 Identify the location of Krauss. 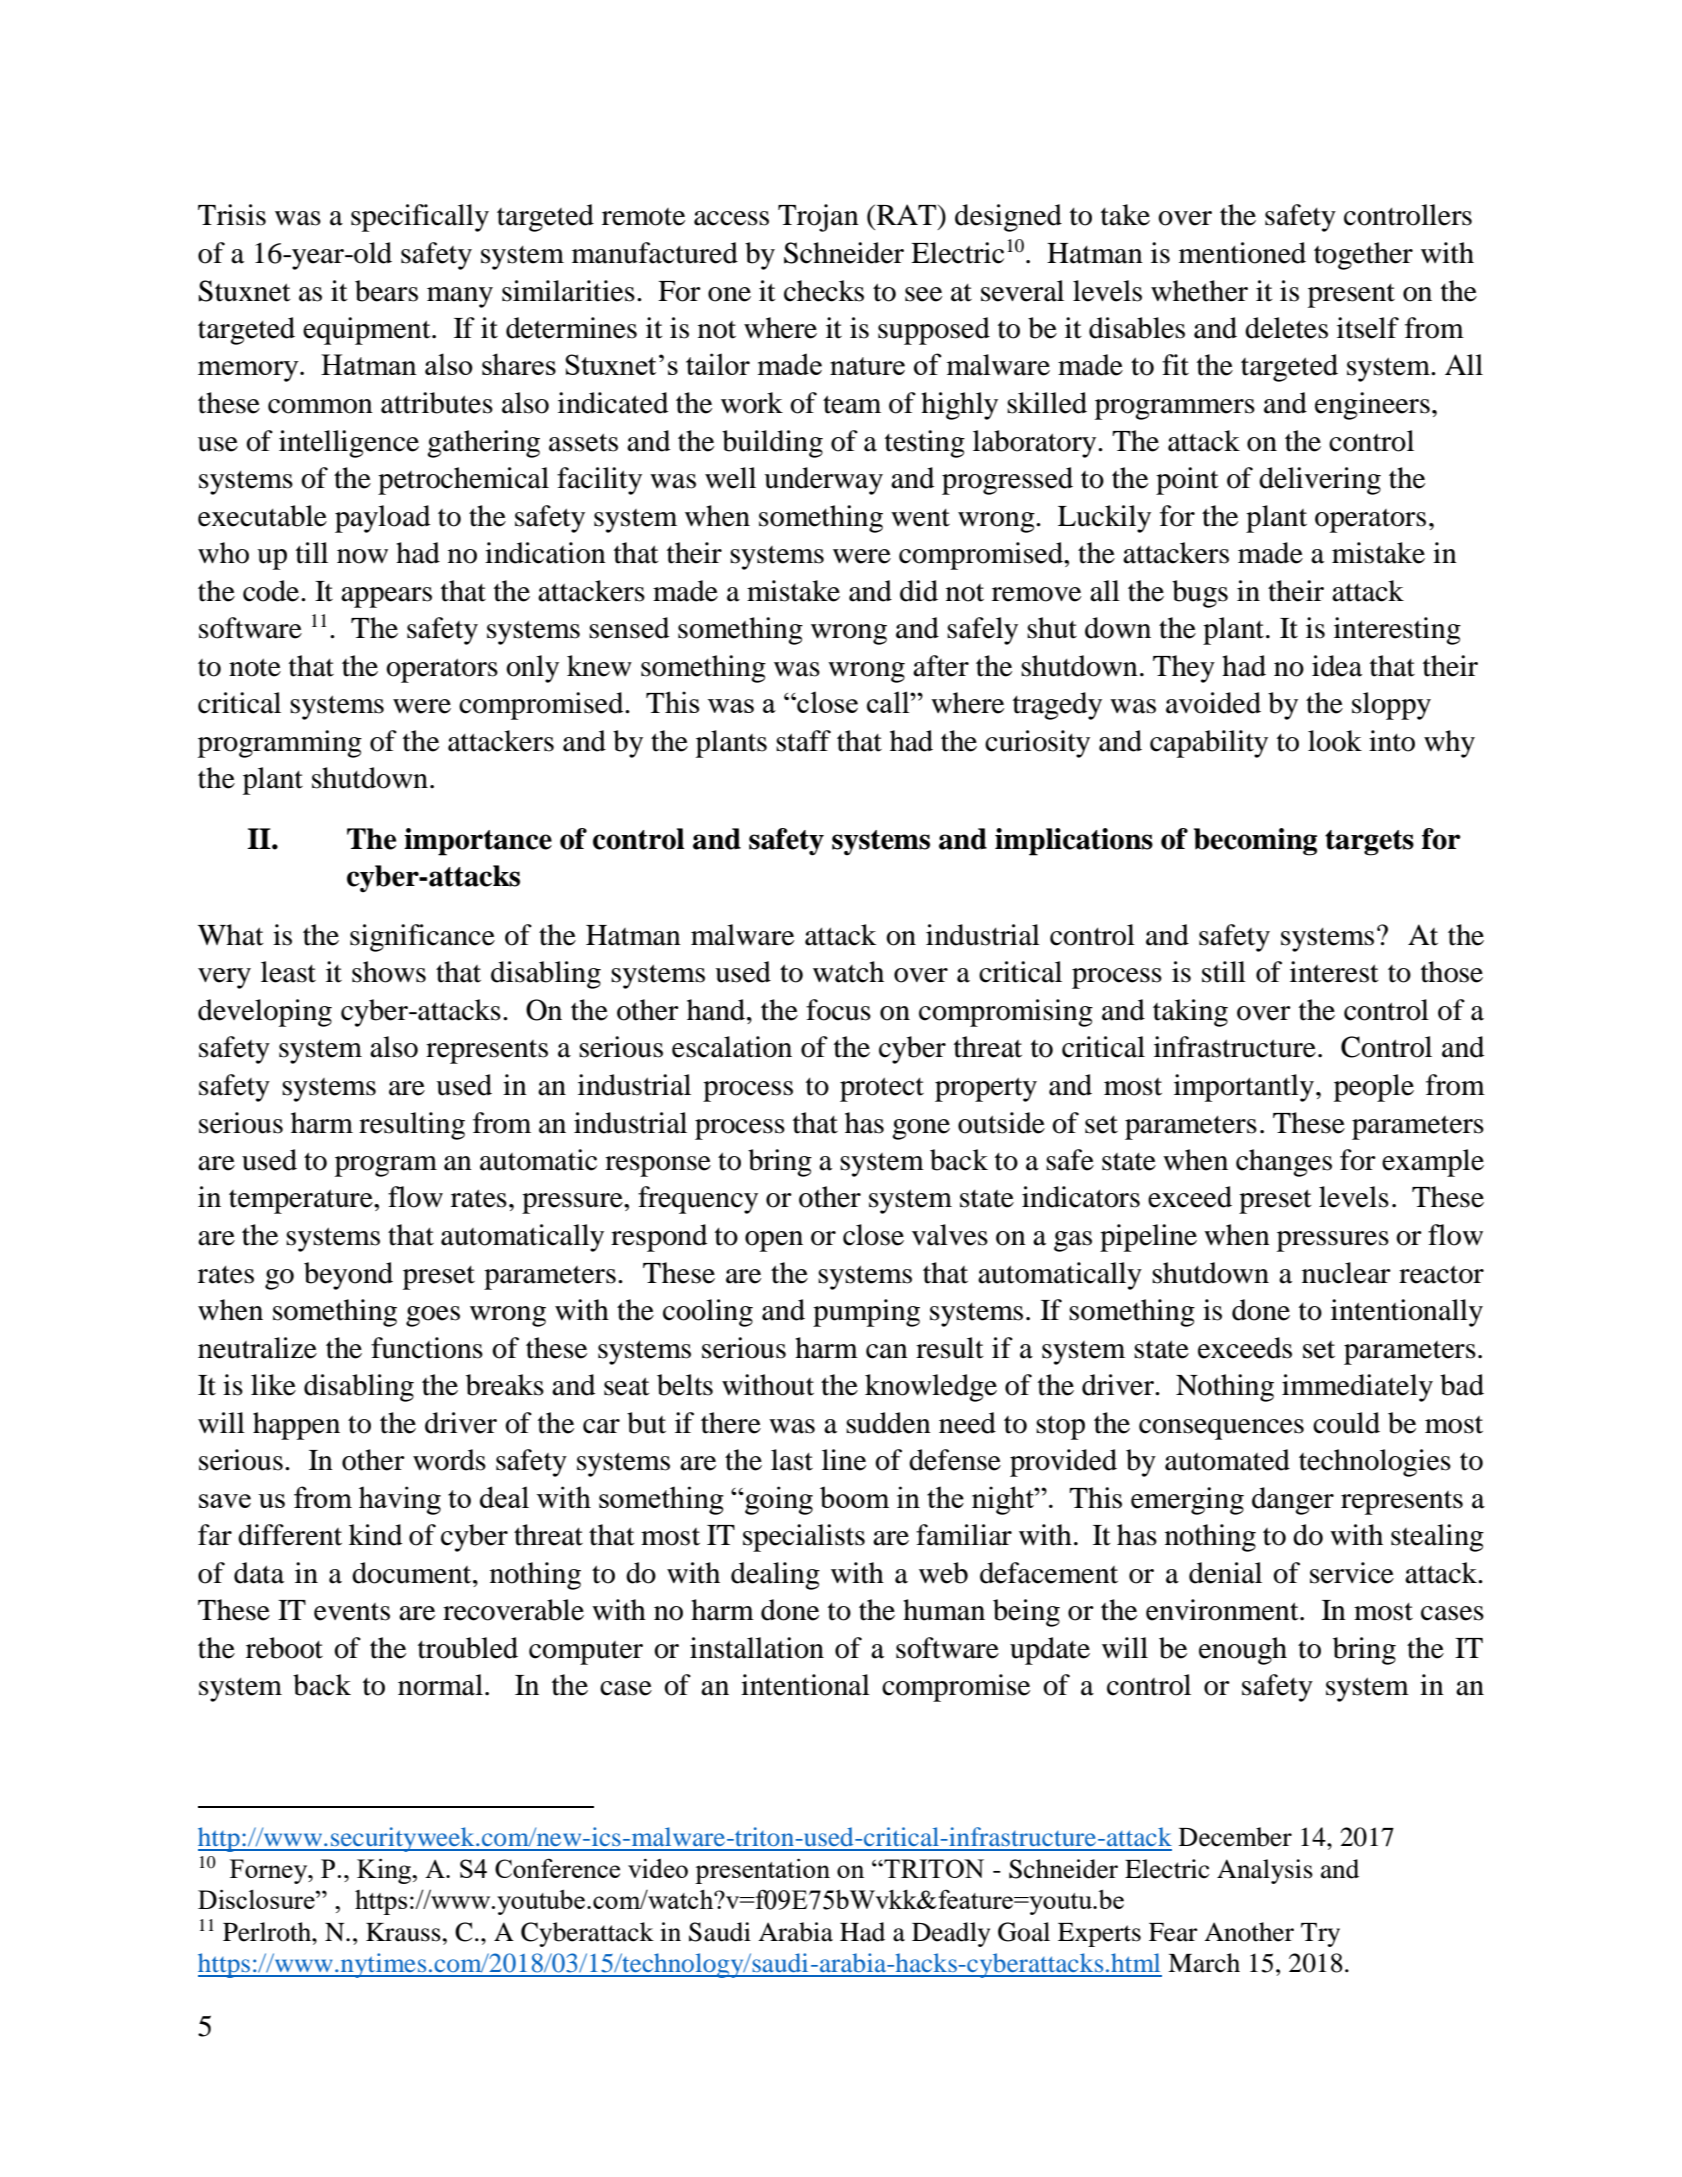
(403, 1932).
